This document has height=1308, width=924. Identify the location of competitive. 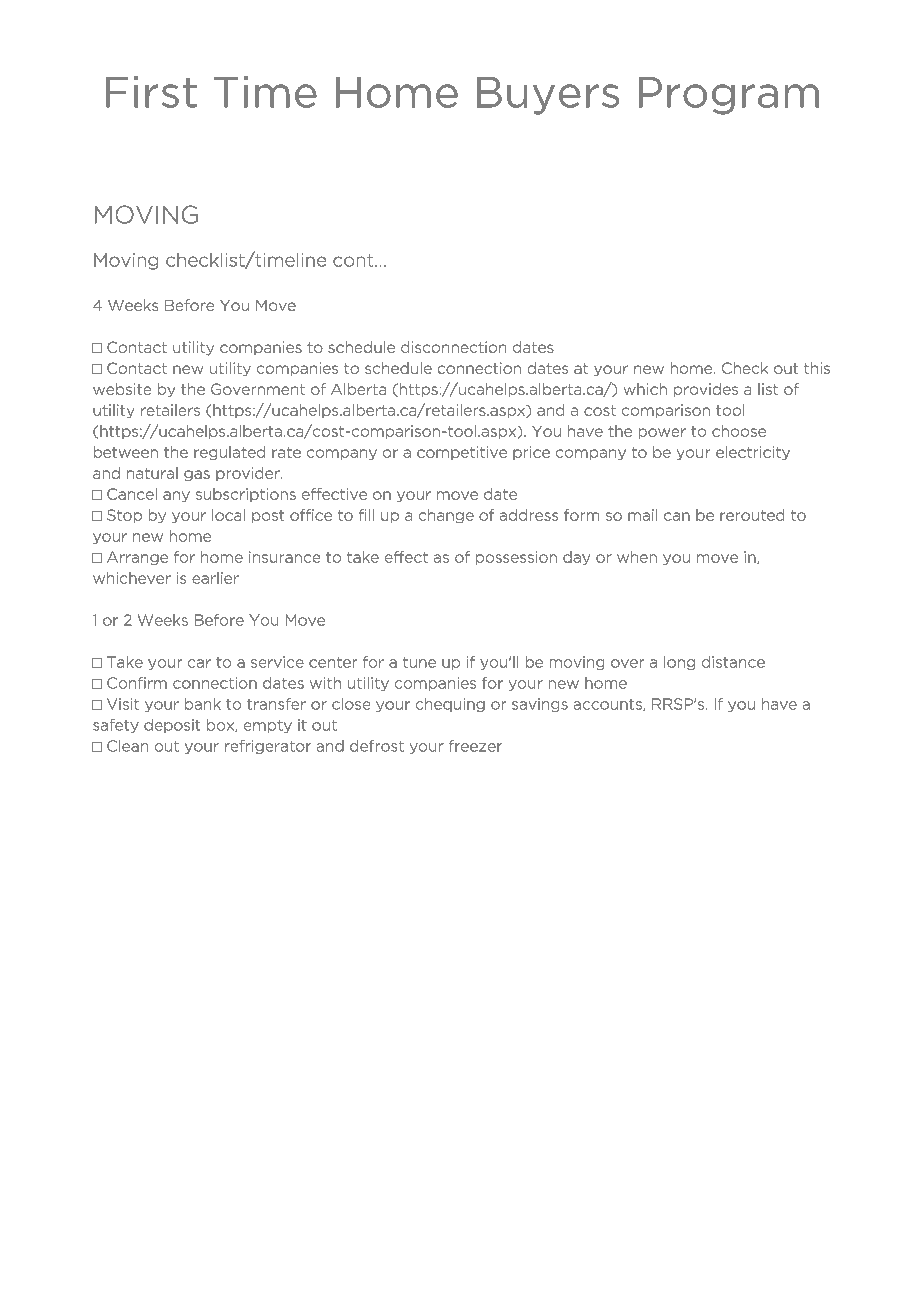
(462, 453).
